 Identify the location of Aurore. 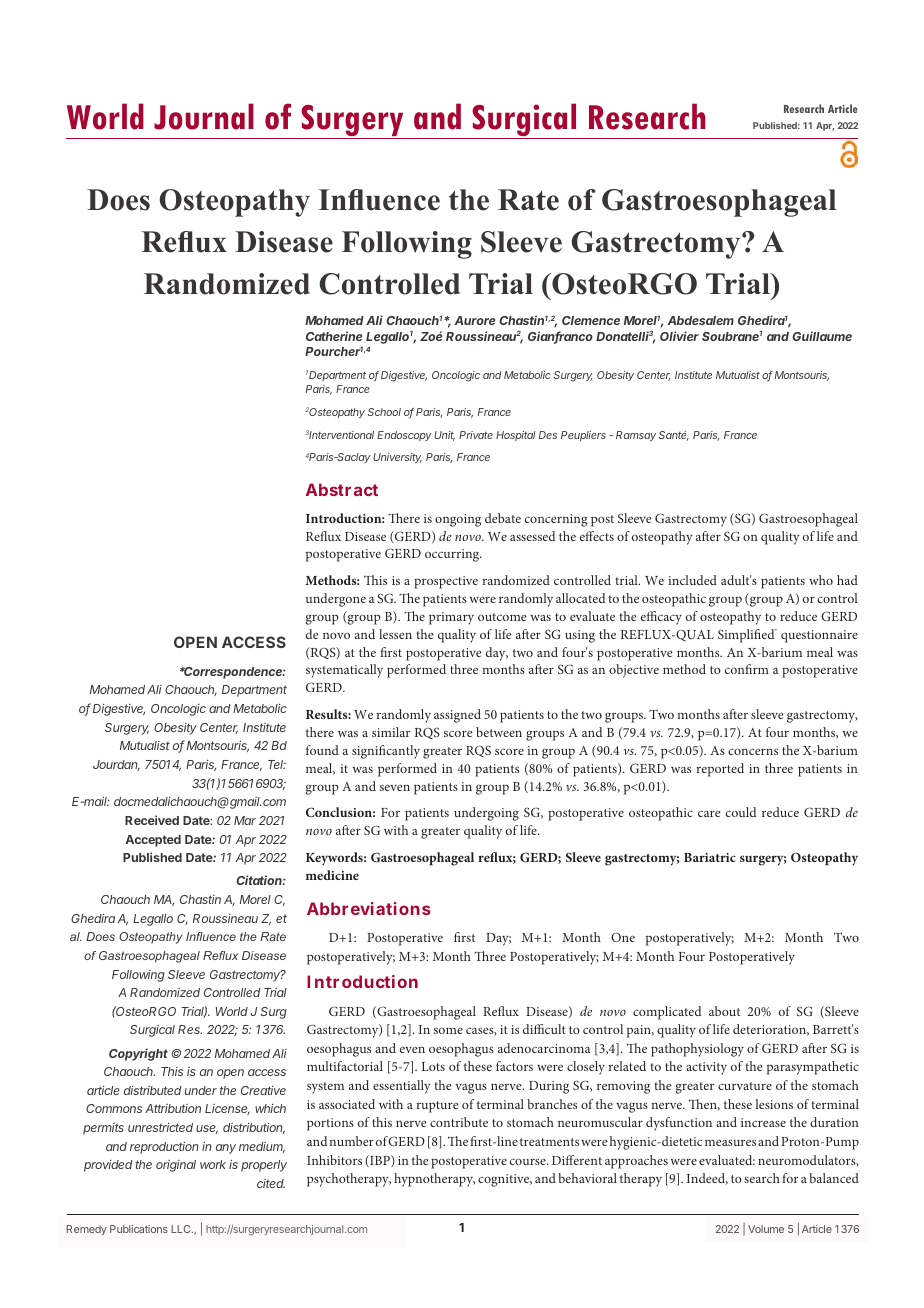
(474, 320).
